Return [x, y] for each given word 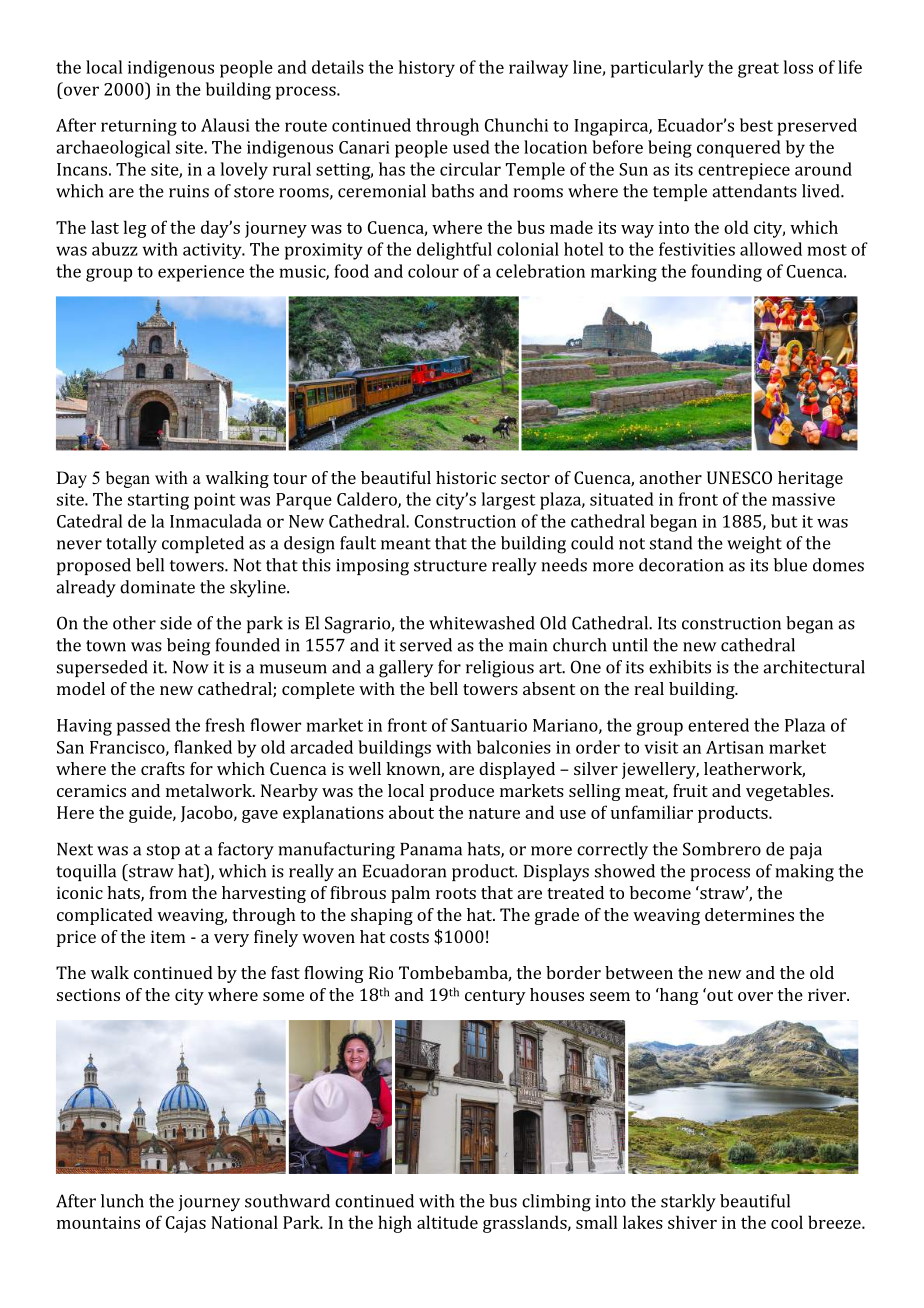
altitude [447, 1222]
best [756, 125]
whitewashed [482, 623]
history [427, 68]
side [176, 623]
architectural [814, 667]
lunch [122, 1201]
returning [139, 127]
